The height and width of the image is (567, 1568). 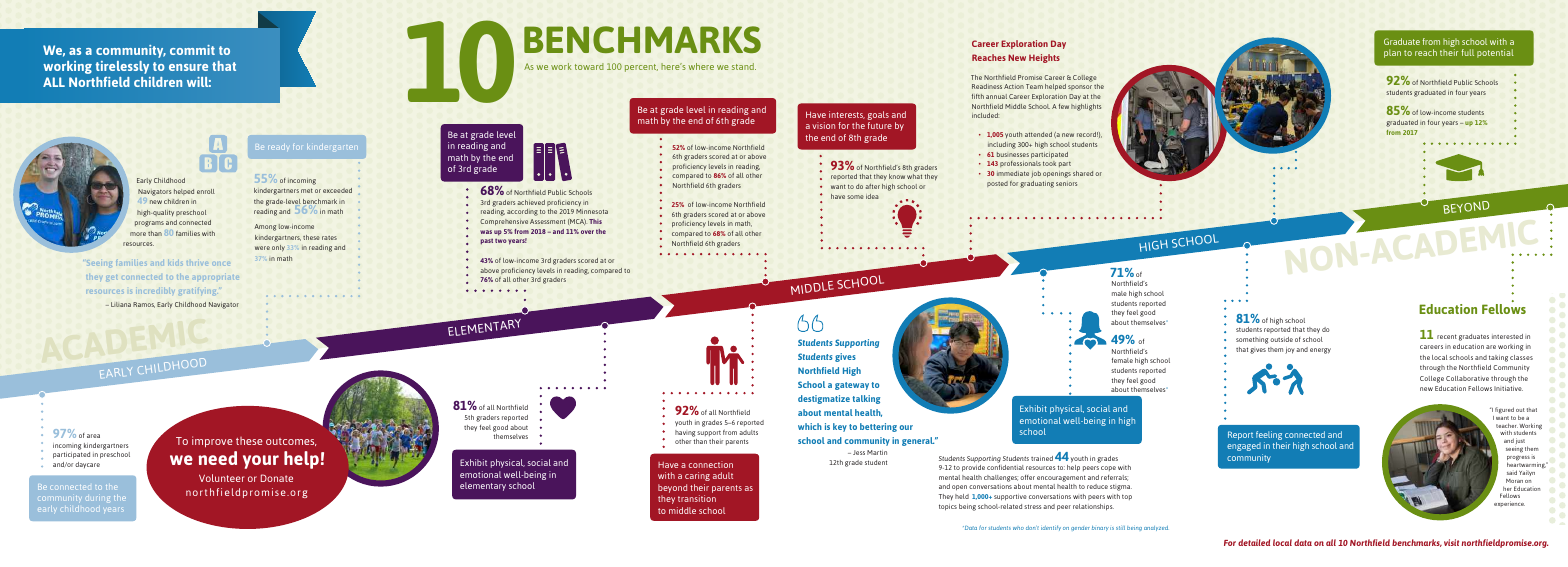 I want to click on idea, so click(x=872, y=196).
